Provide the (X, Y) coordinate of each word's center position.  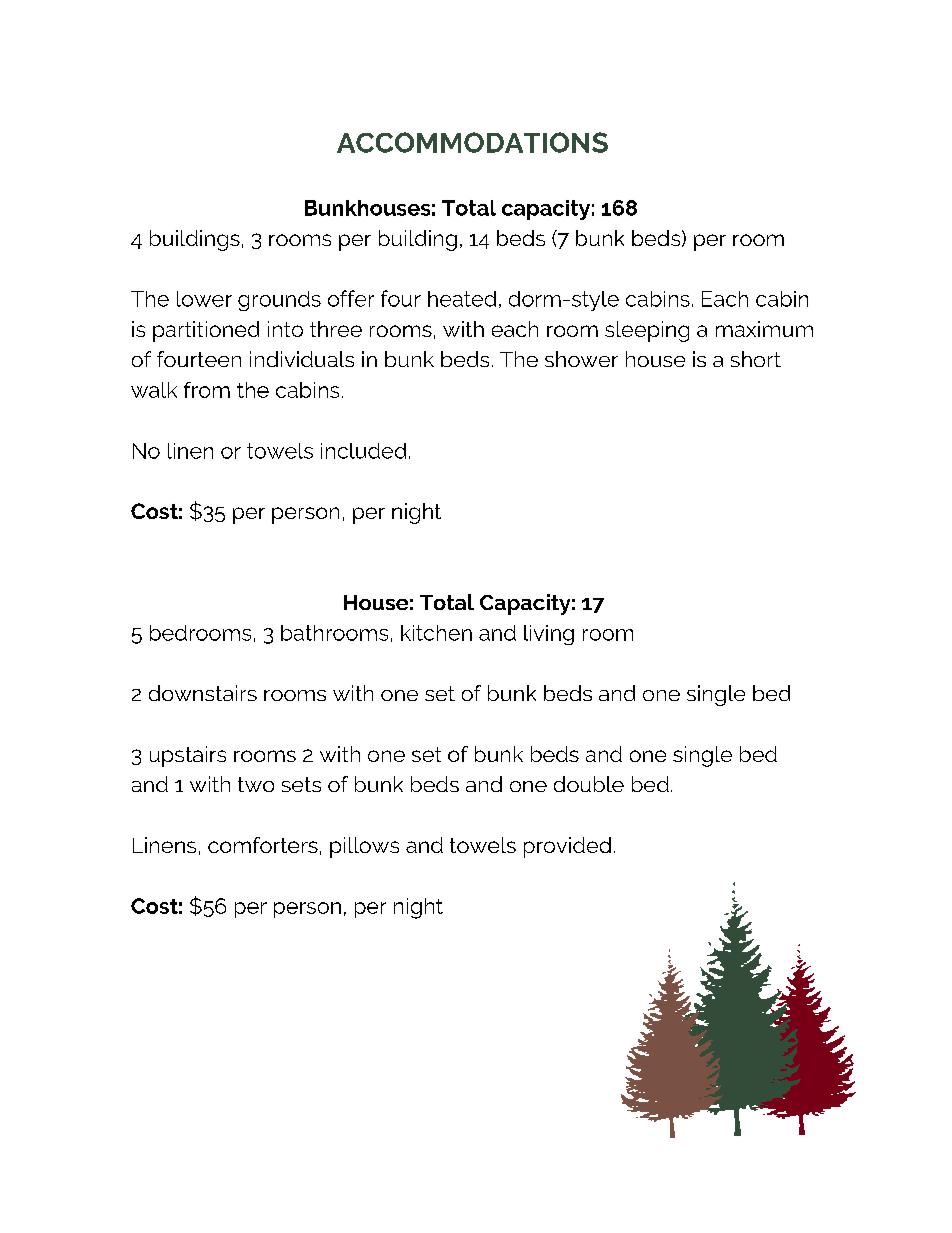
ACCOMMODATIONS (472, 142)
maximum (764, 329)
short (756, 359)
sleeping (647, 331)
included (363, 451)
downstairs (203, 693)
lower (204, 299)
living (549, 635)
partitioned (206, 331)
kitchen (436, 633)
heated (462, 299)
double (589, 784)
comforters (263, 845)
